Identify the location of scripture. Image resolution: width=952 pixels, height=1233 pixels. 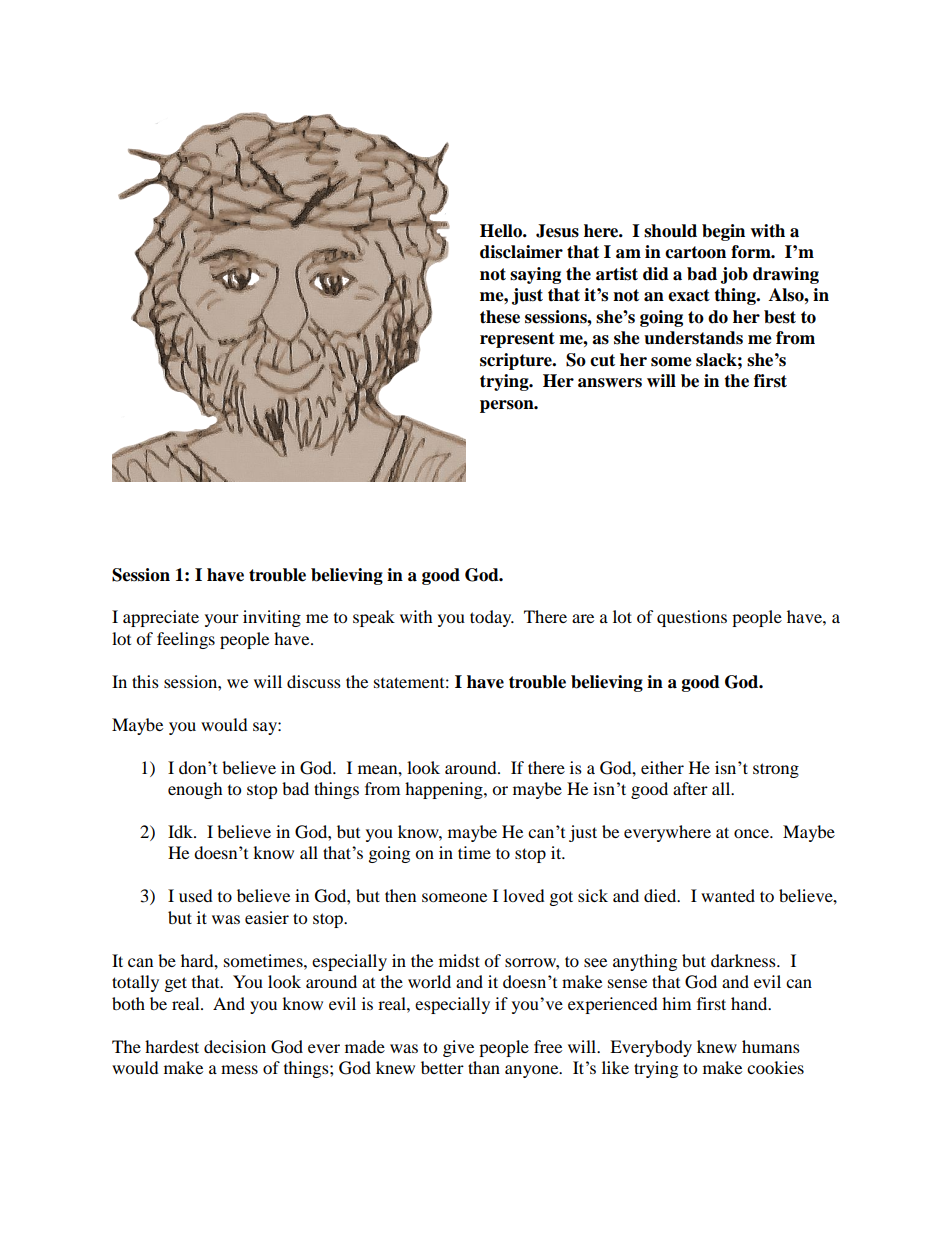
(517, 361).
